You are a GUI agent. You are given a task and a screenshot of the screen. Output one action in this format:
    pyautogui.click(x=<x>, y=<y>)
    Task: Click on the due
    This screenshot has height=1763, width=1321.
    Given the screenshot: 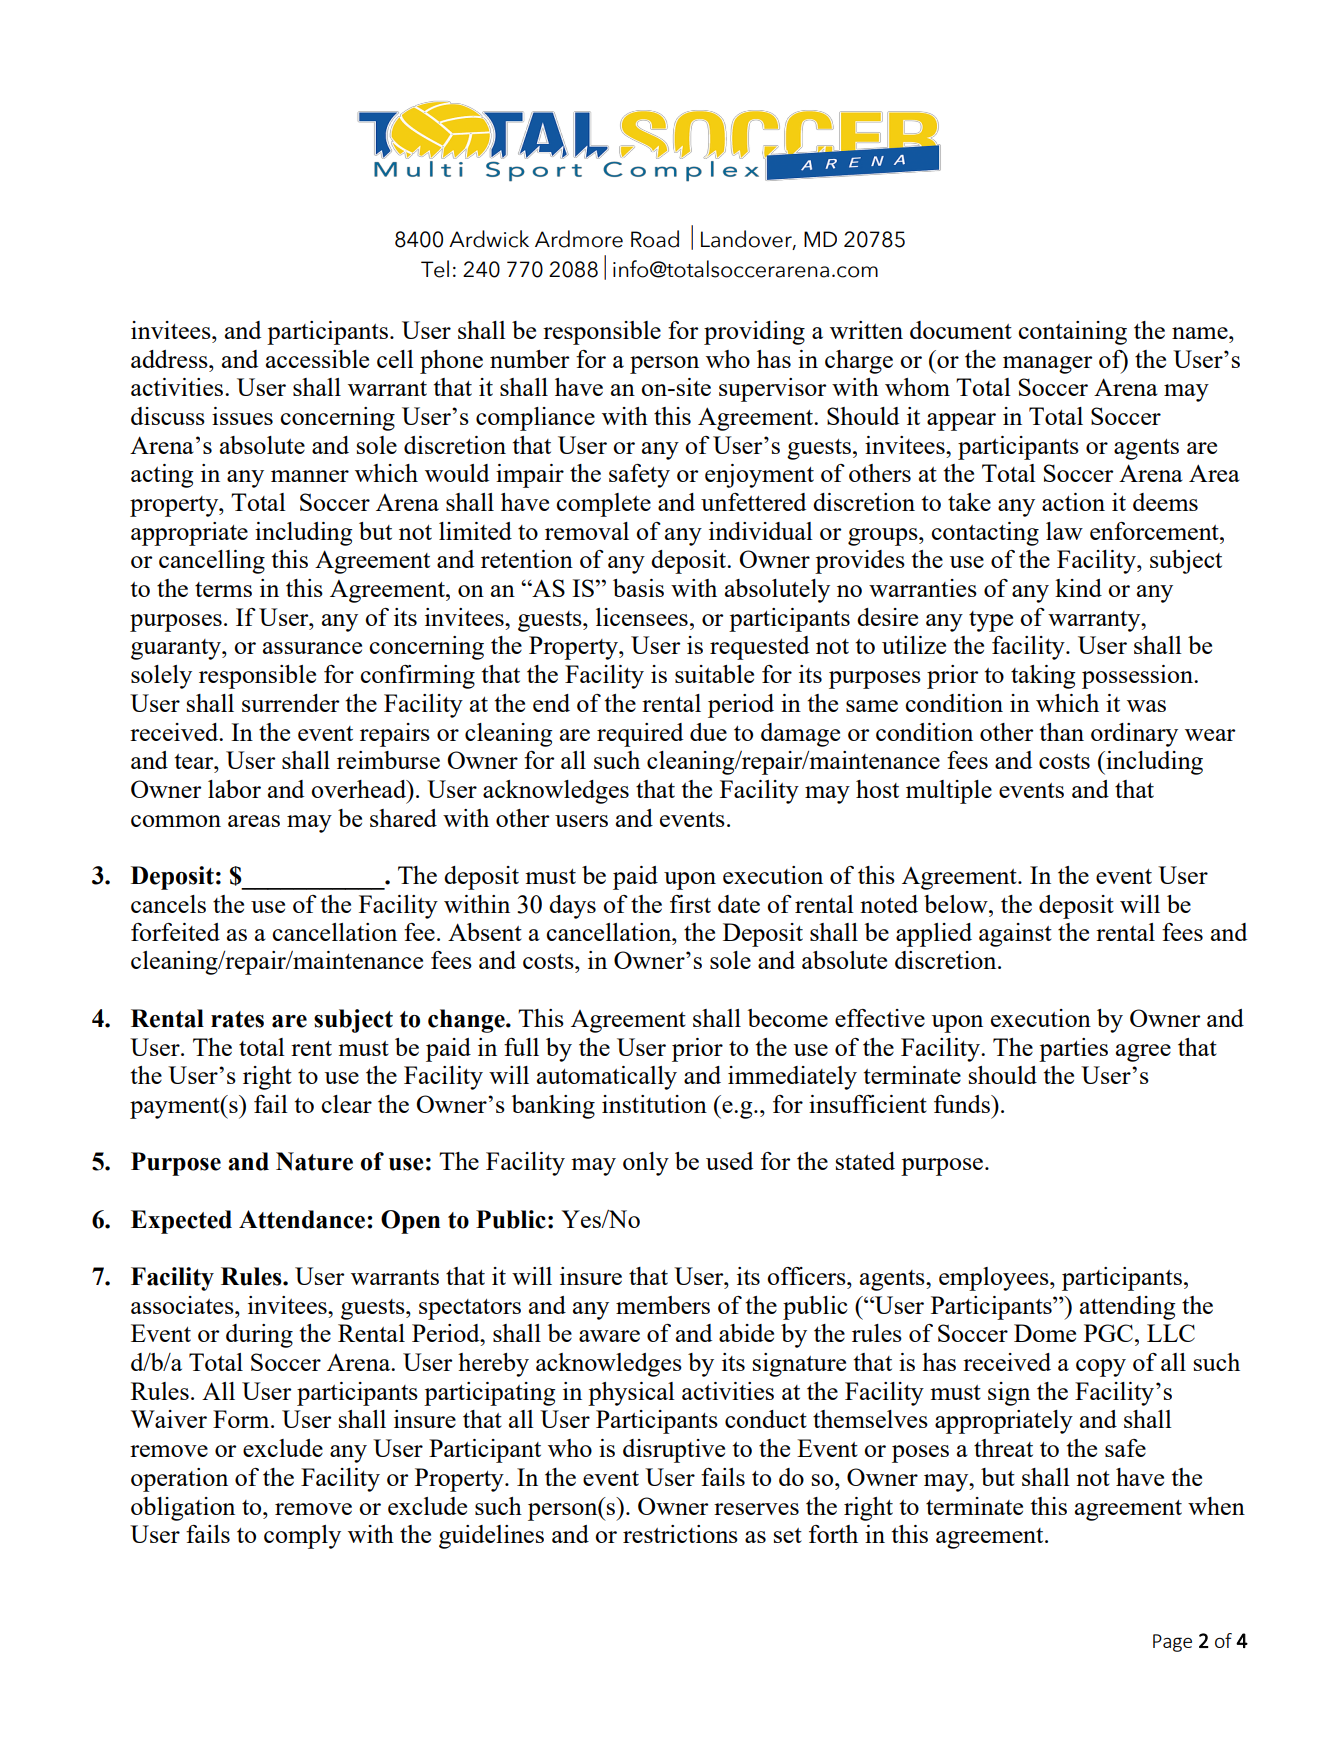 What is the action you would take?
    pyautogui.click(x=708, y=732)
